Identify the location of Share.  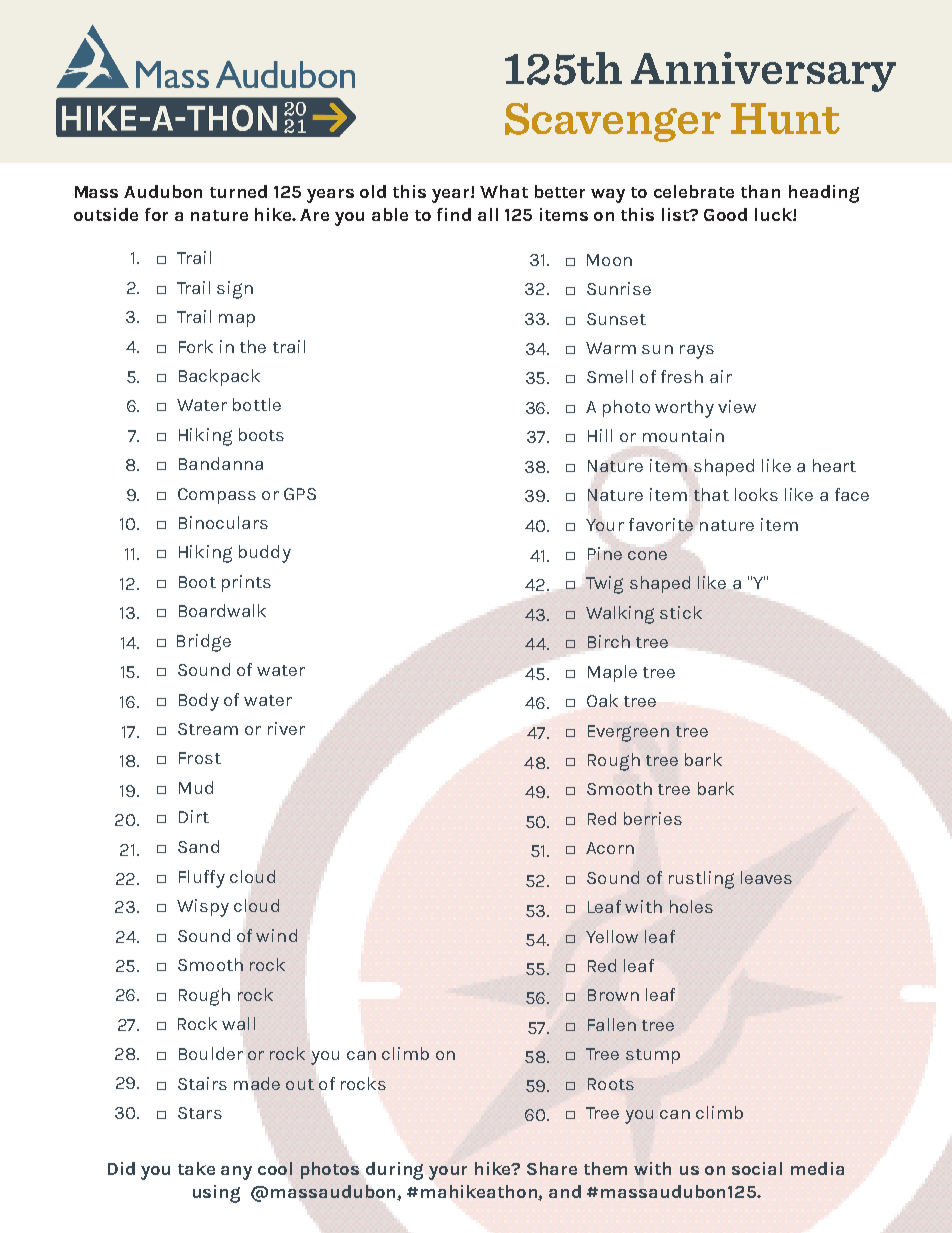
(552, 1168).
